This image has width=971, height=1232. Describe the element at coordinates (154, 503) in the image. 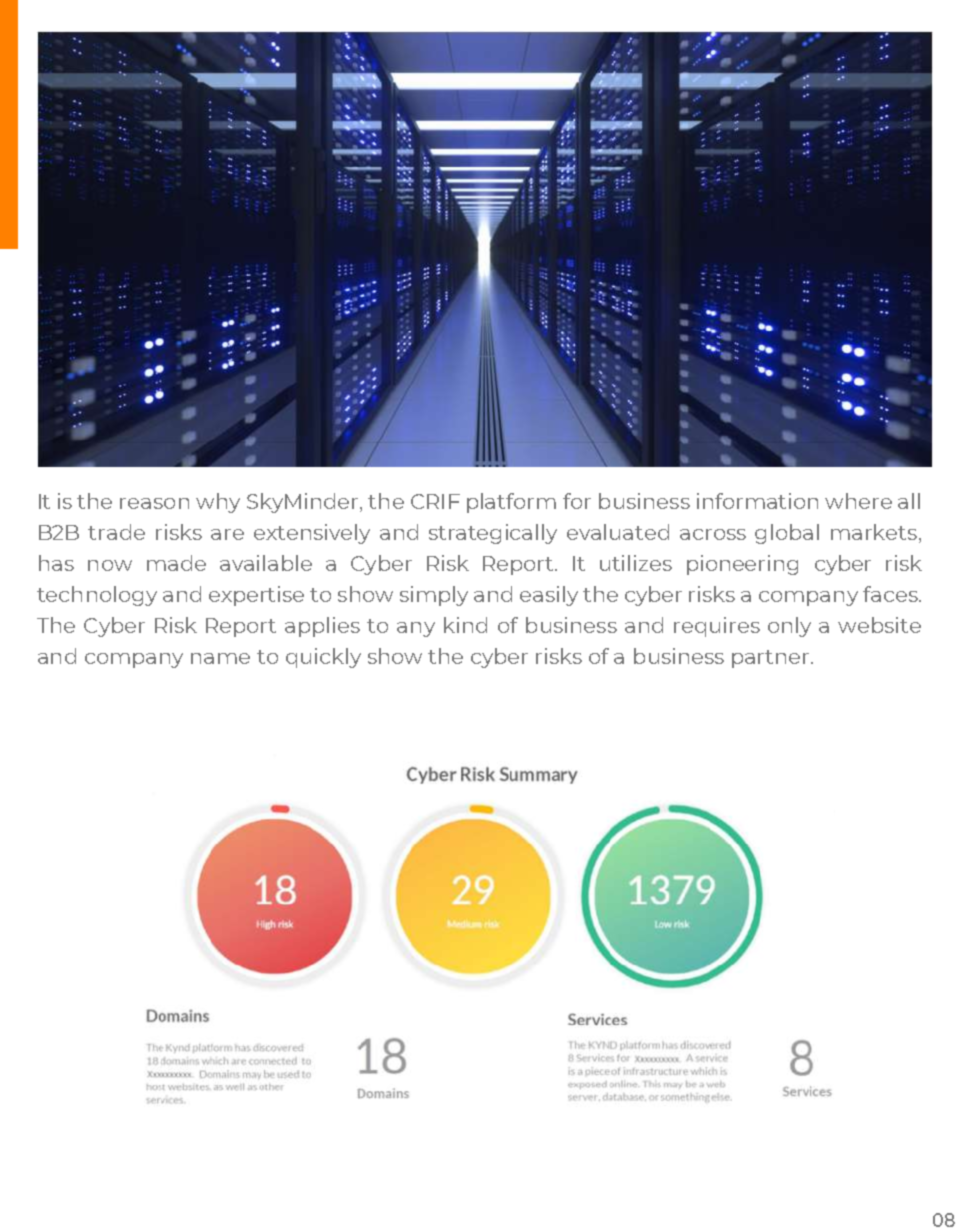

I see `reason` at that location.
